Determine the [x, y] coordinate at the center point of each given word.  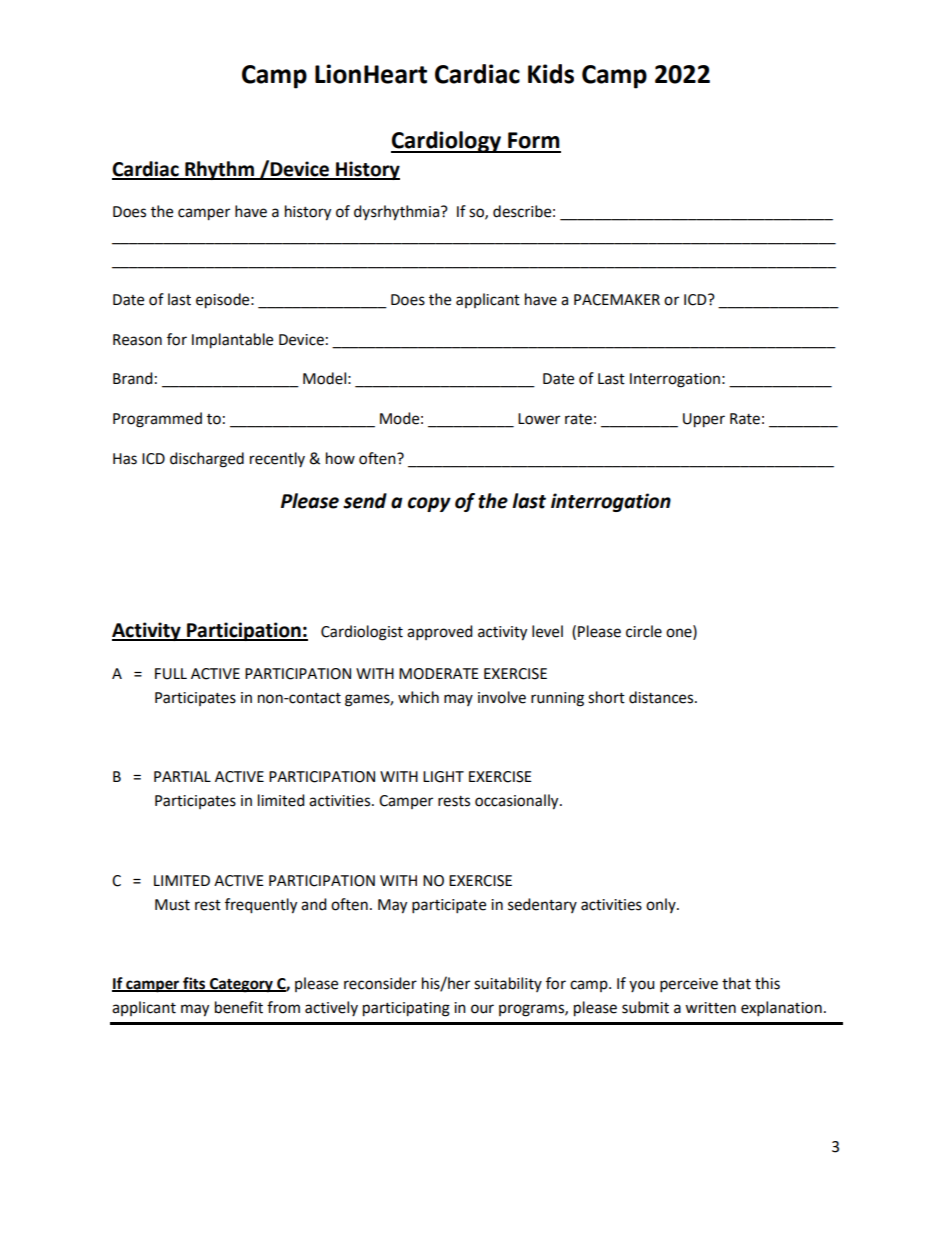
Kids [551, 74]
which [418, 697]
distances [662, 697]
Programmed [157, 420]
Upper [704, 420]
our [482, 1009]
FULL [171, 674]
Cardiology [447, 142]
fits [194, 984]
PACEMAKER [617, 300]
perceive [689, 985]
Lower [539, 419]
